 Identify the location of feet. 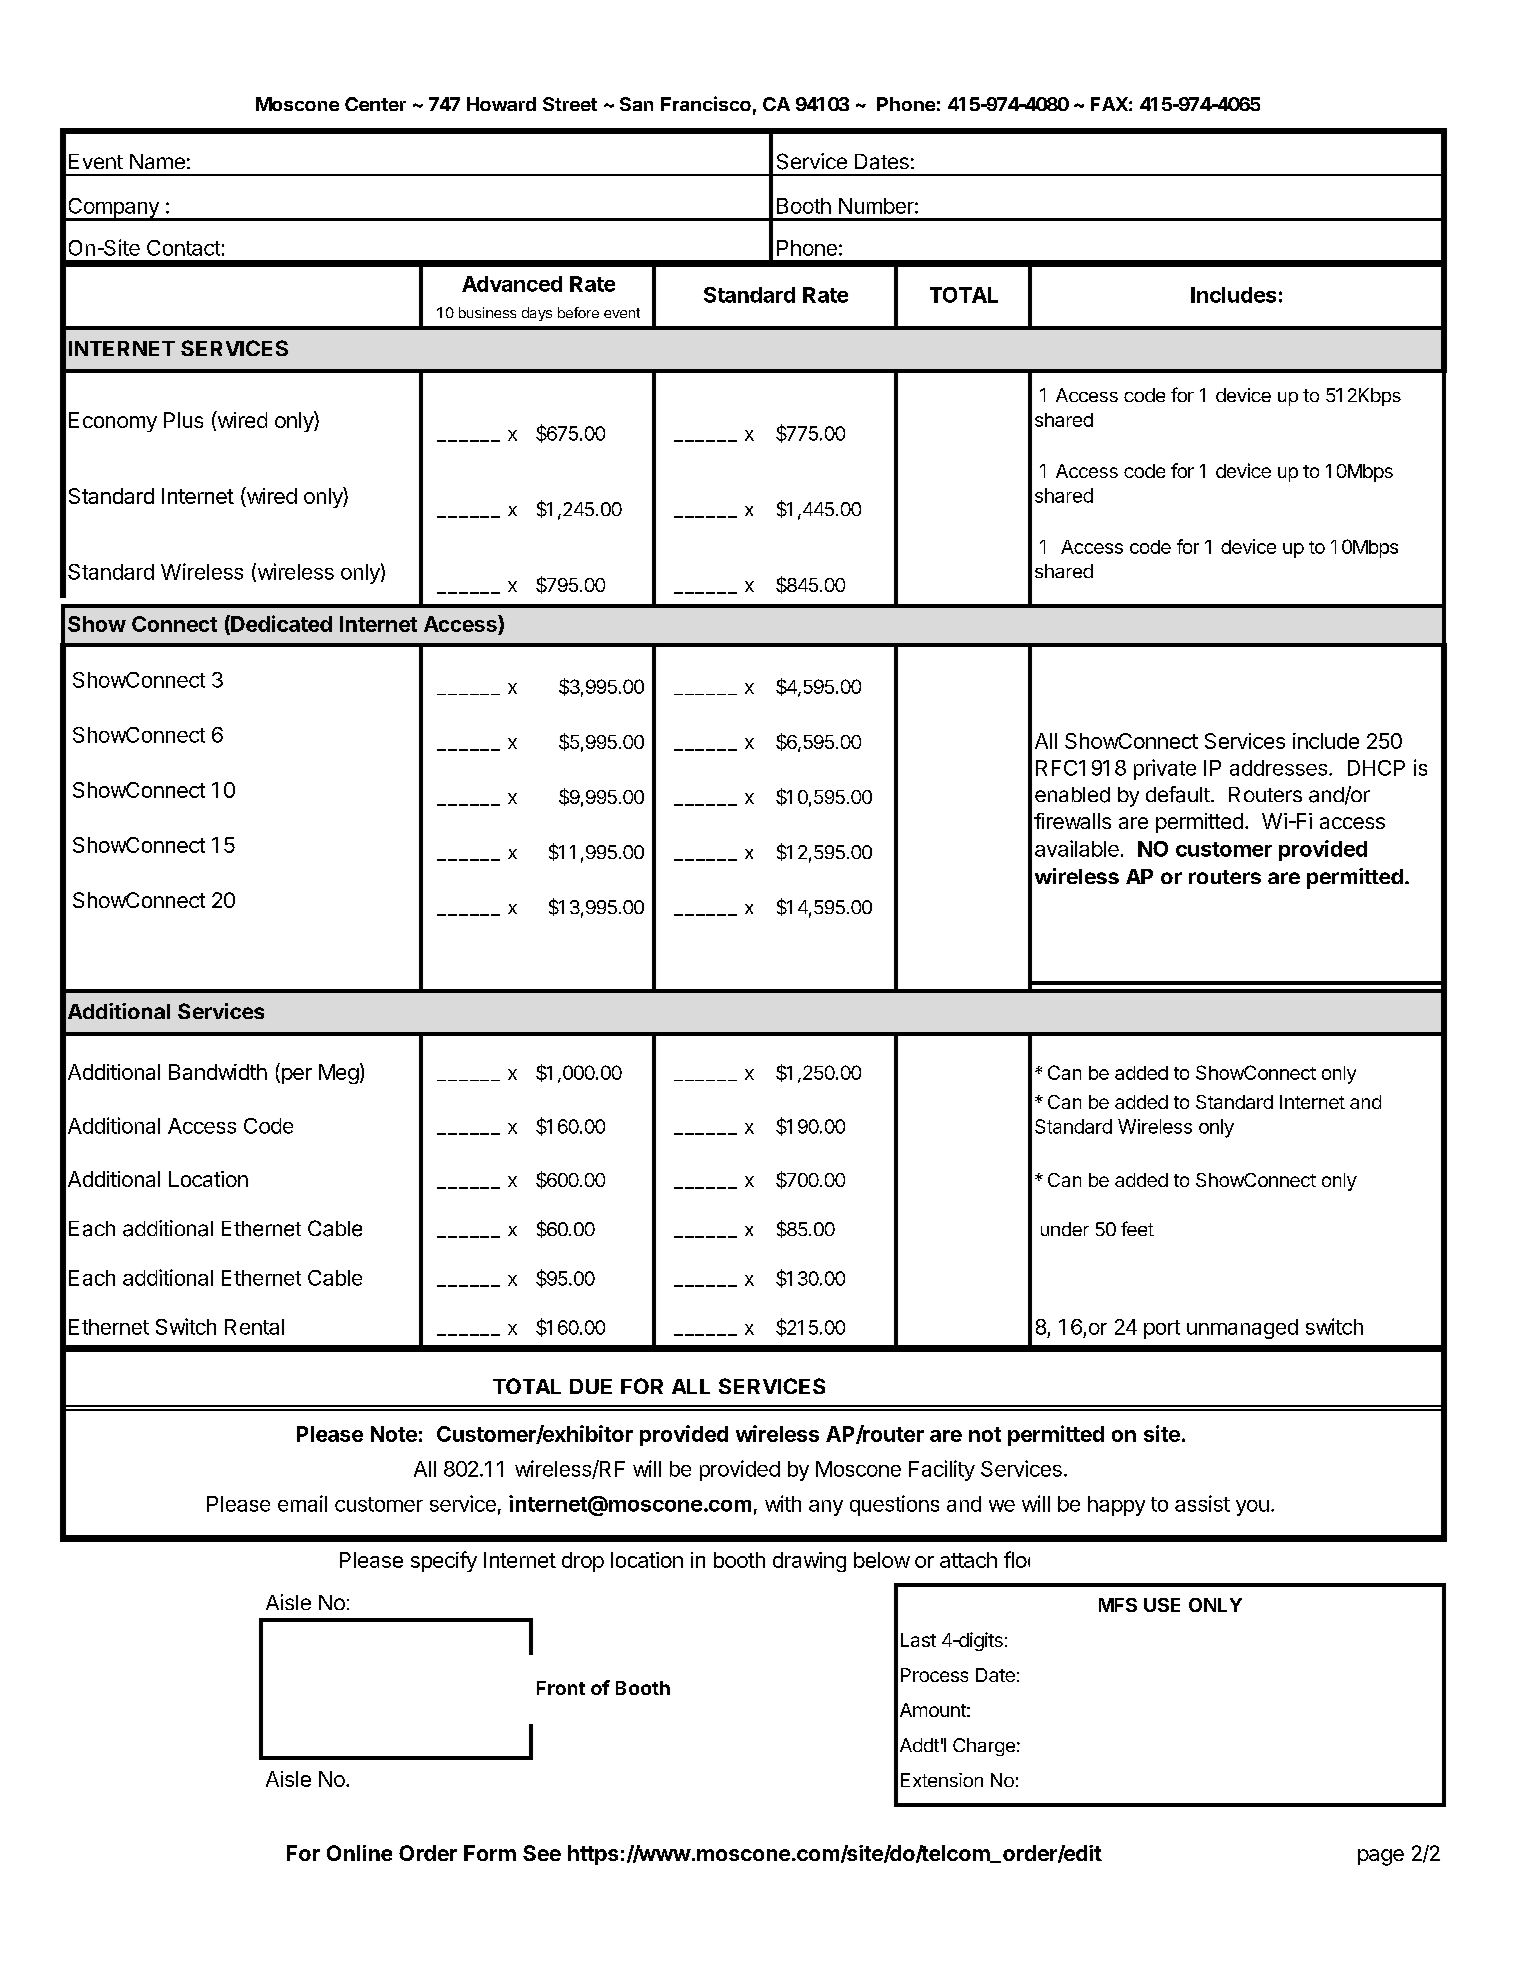
(1137, 1228).
